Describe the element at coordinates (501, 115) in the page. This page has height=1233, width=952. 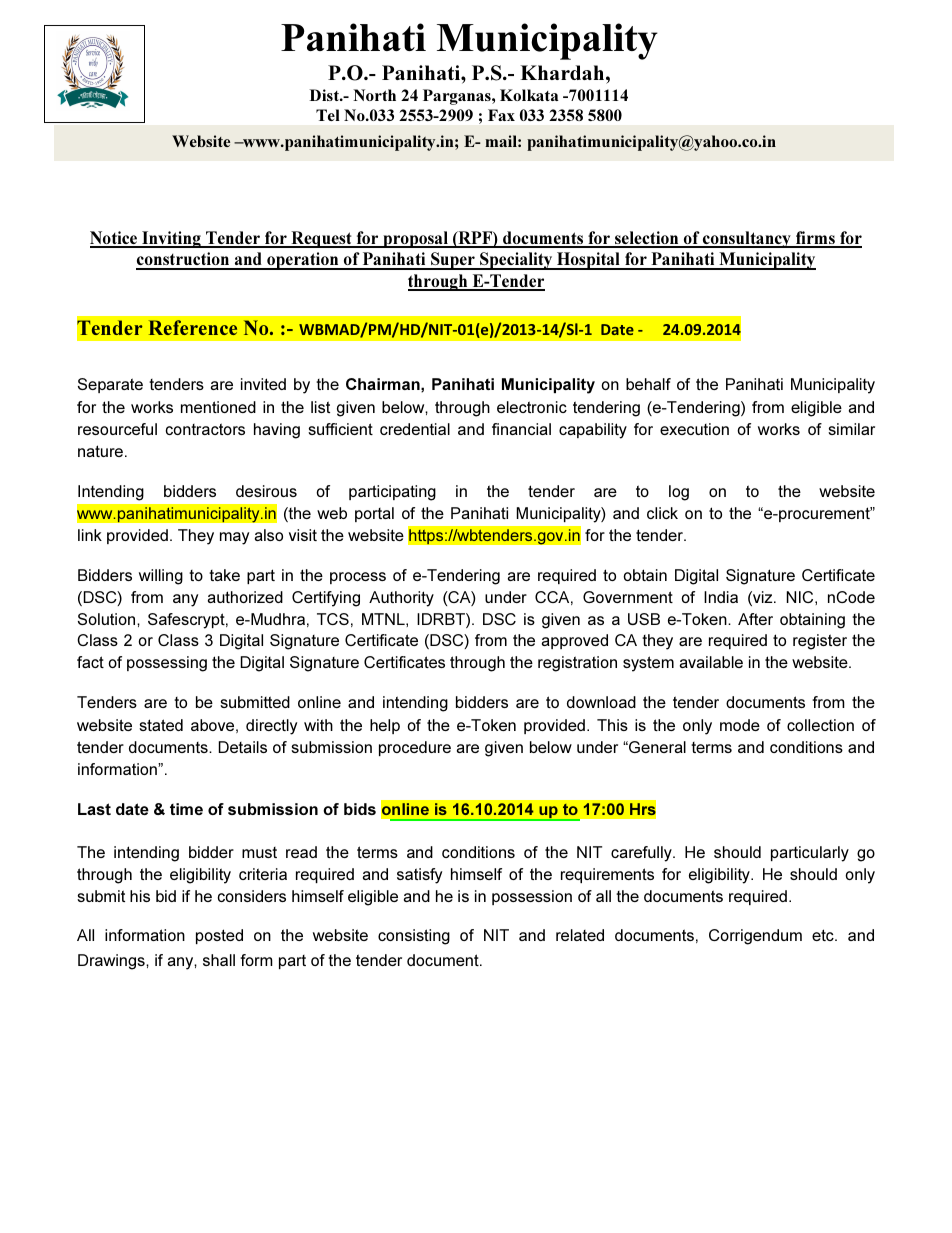
I see `Fax` at that location.
